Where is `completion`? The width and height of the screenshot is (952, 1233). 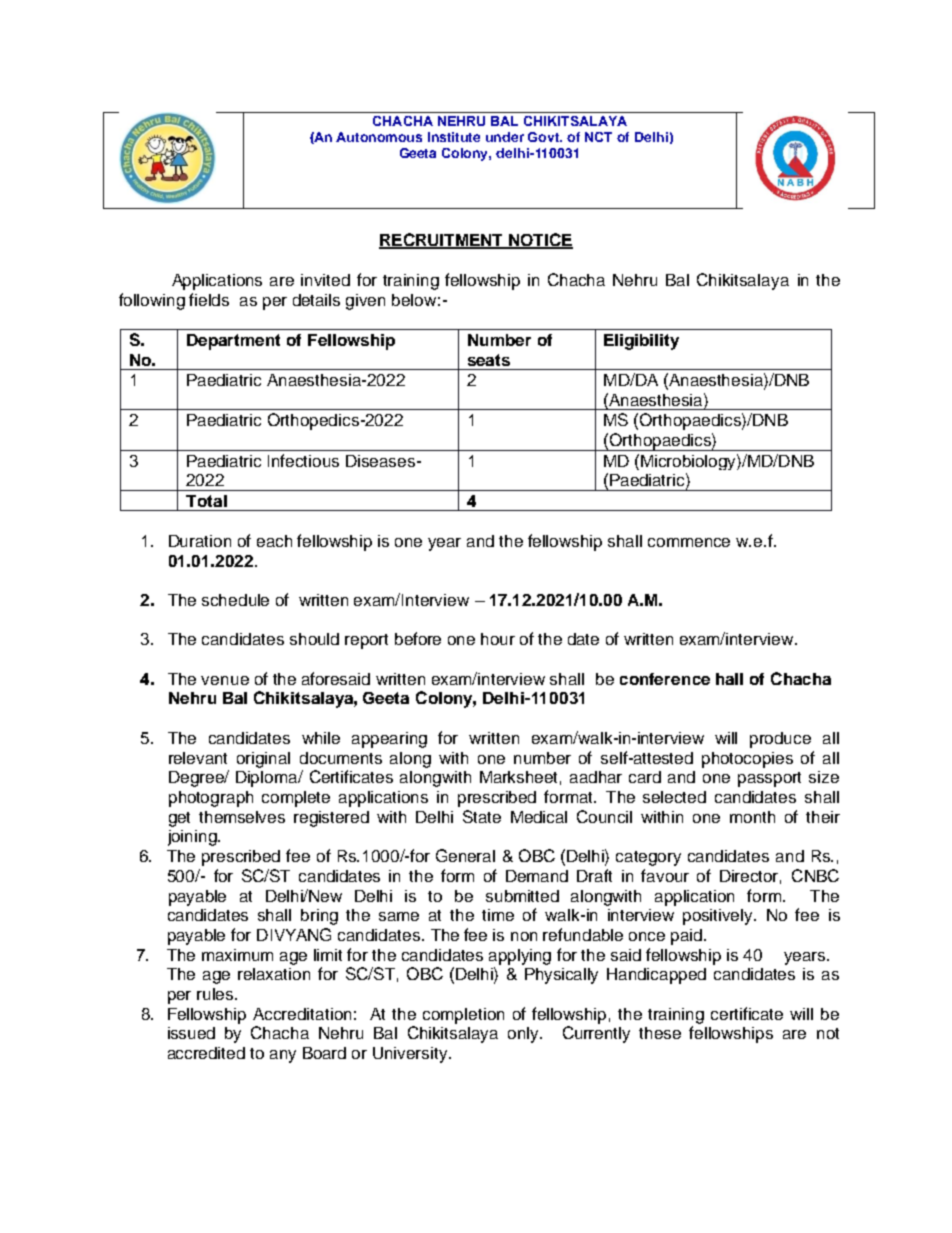 completion is located at coordinates (463, 1016).
